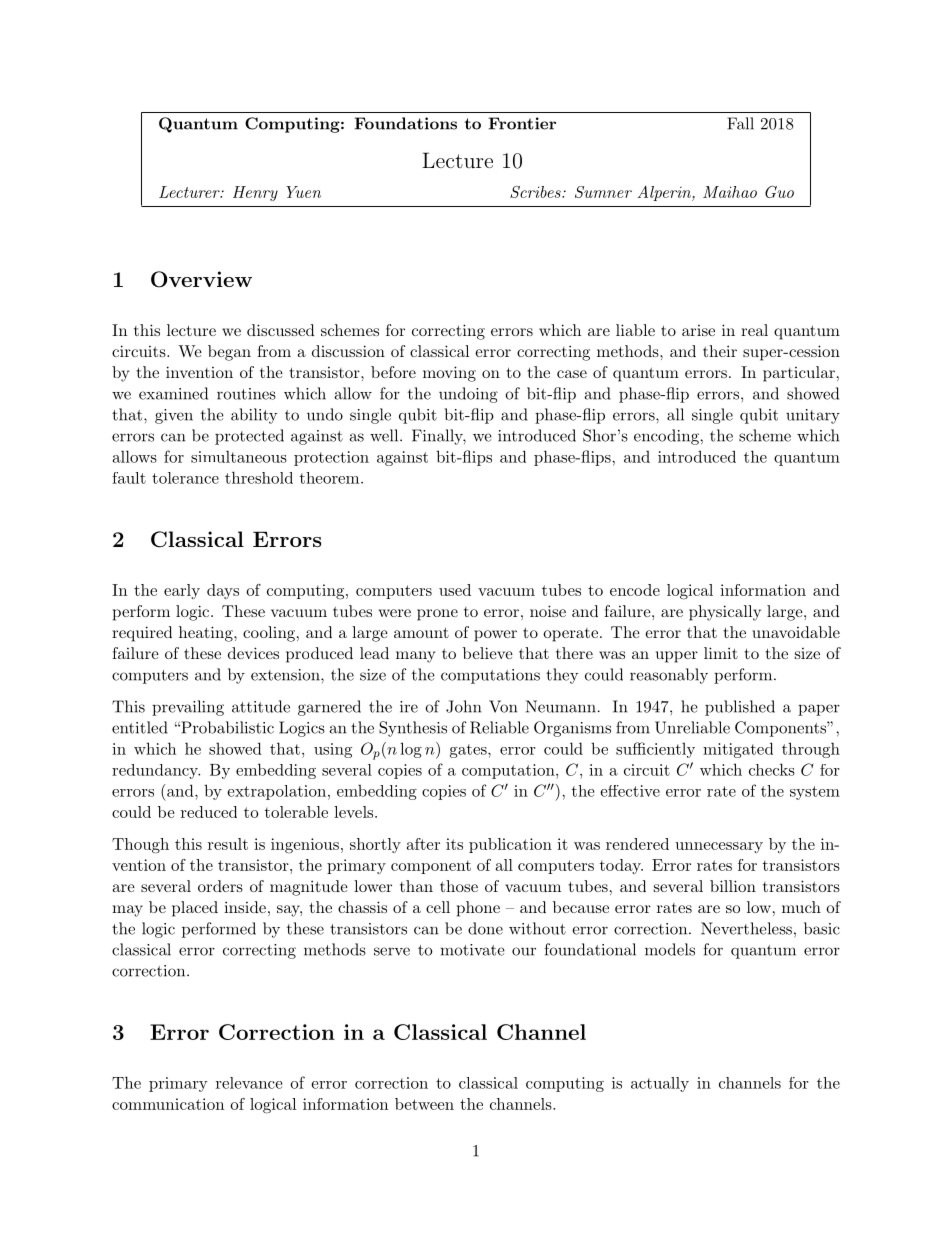 This screenshot has height=1233, width=952. What do you see at coordinates (255, 193) in the screenshot?
I see `Henry` at bounding box center [255, 193].
